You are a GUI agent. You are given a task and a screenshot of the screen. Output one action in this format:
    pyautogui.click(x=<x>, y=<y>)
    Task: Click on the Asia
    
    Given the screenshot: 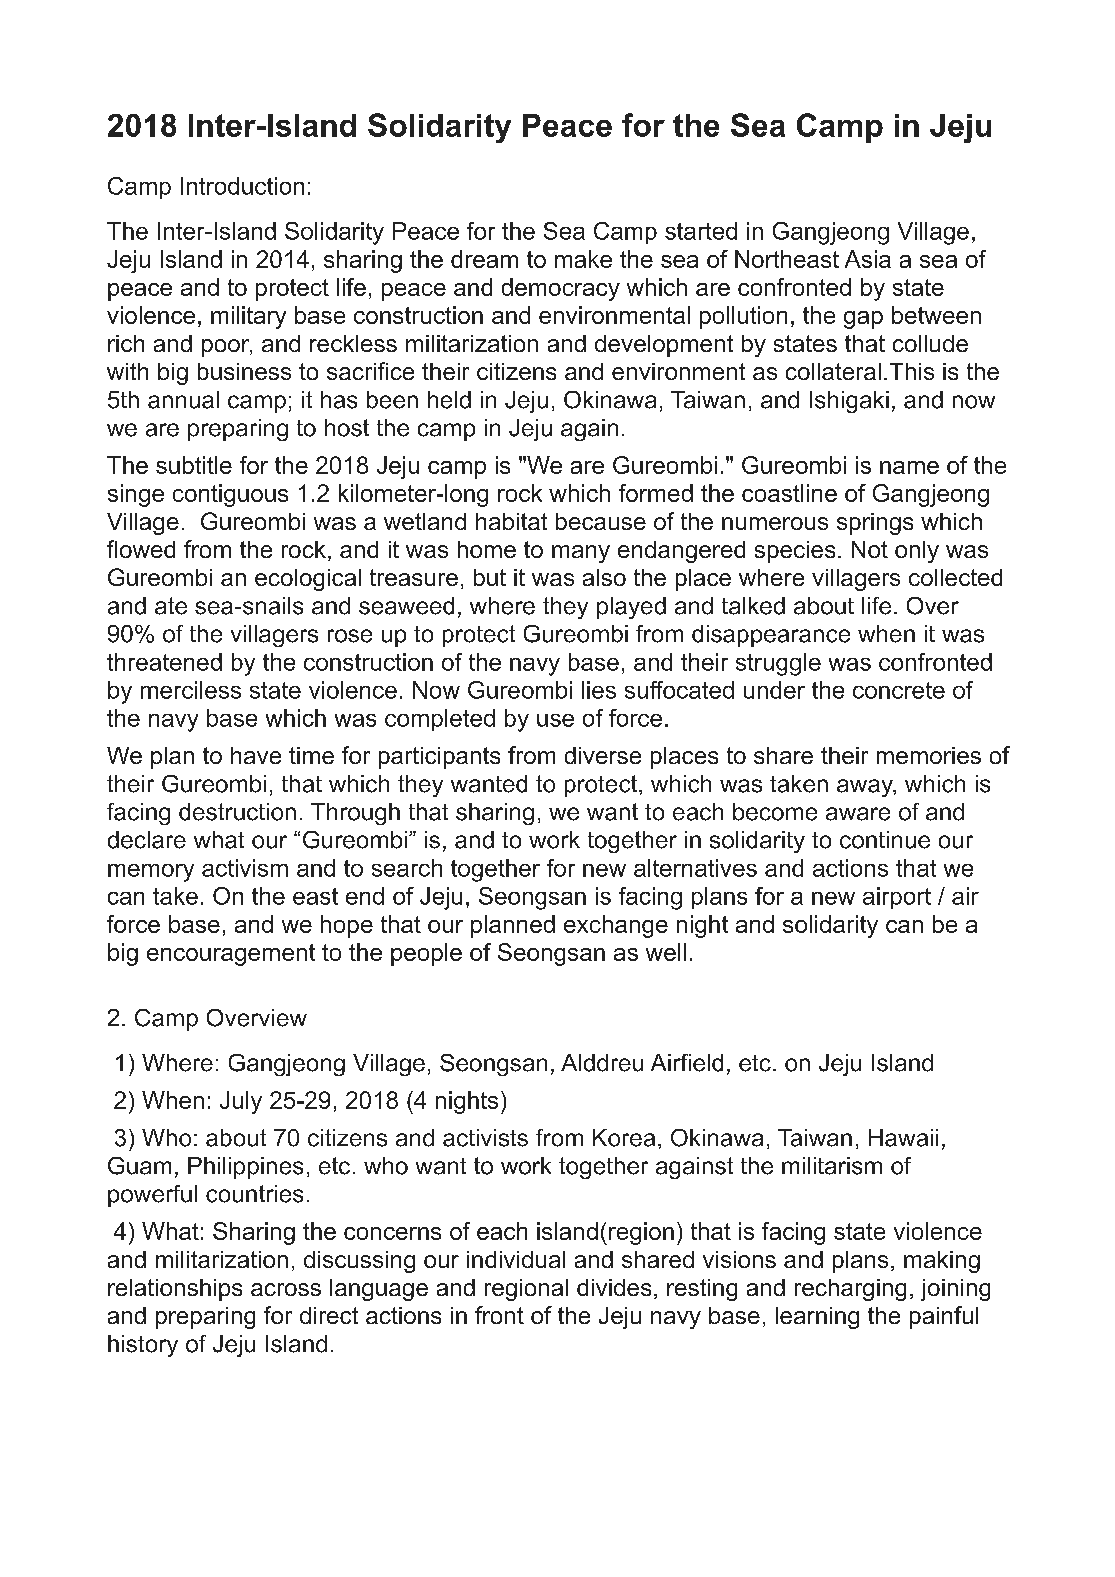 What is the action you would take?
    pyautogui.click(x=868, y=259)
